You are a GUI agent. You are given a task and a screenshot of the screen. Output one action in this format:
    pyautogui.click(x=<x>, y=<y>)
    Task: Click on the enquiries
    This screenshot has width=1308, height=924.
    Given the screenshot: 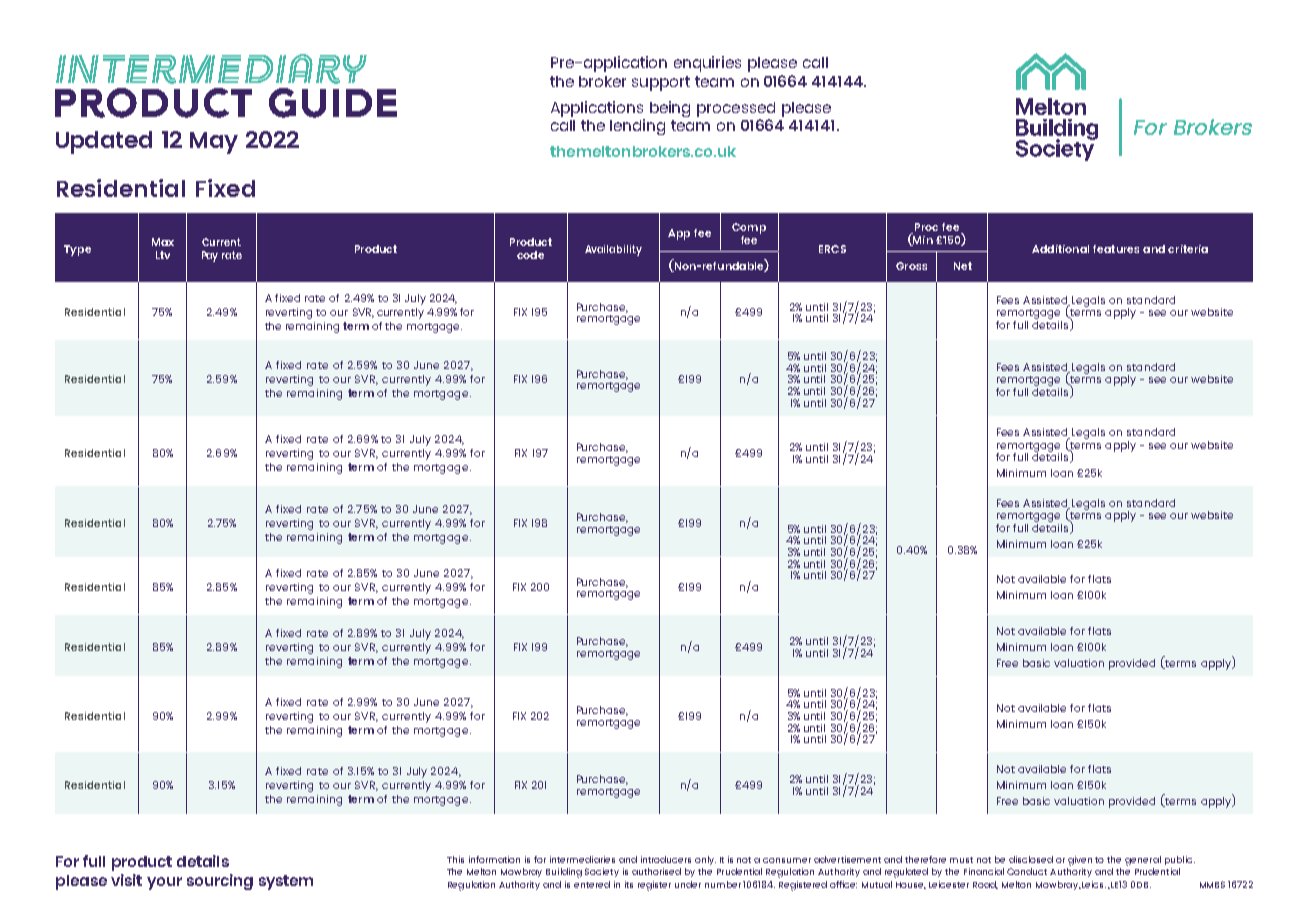 What is the action you would take?
    pyautogui.click(x=707, y=64)
